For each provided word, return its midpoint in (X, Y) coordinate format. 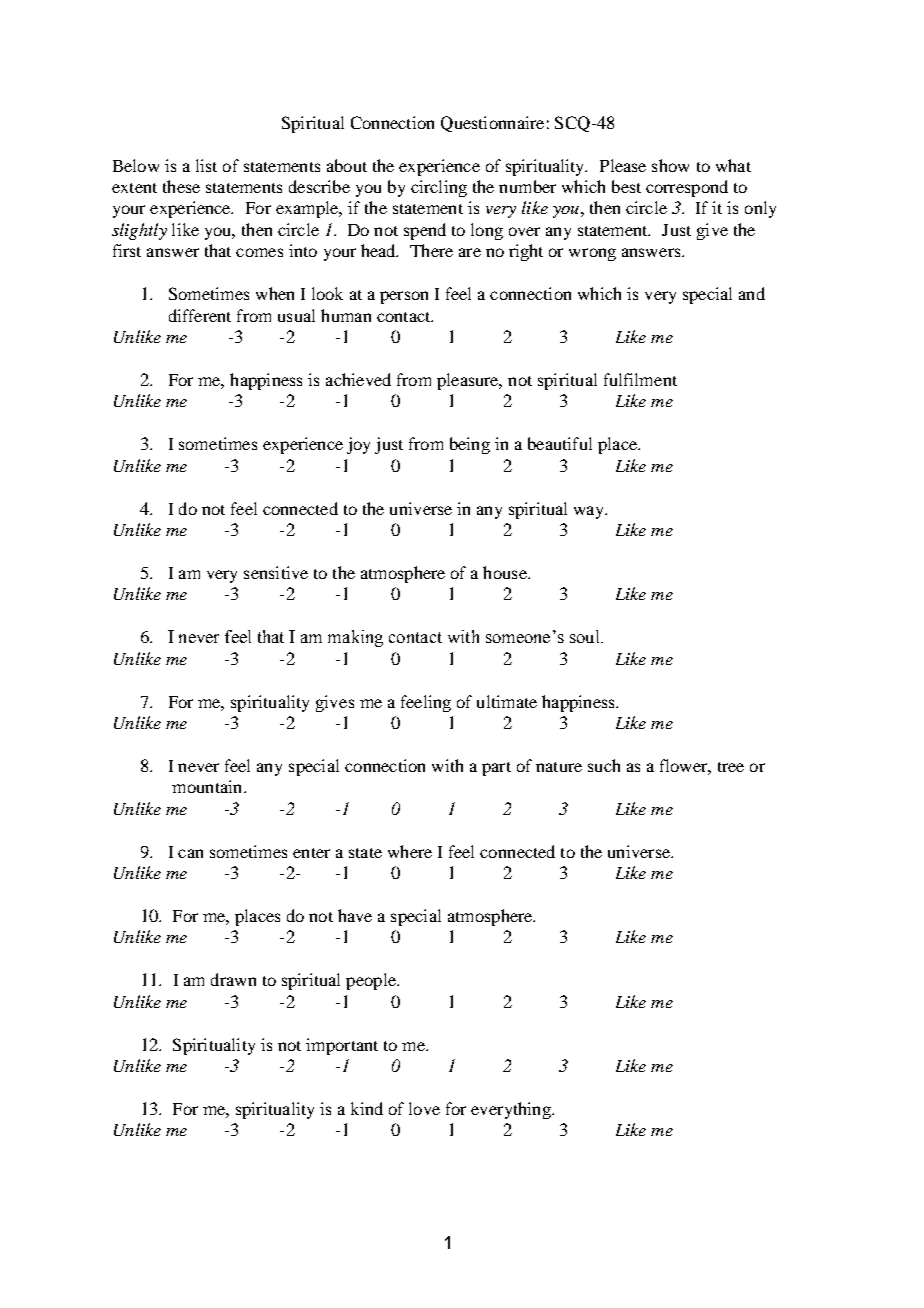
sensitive (276, 572)
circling (439, 188)
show (670, 165)
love (424, 1108)
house (506, 572)
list (206, 165)
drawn (233, 979)
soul (586, 636)
